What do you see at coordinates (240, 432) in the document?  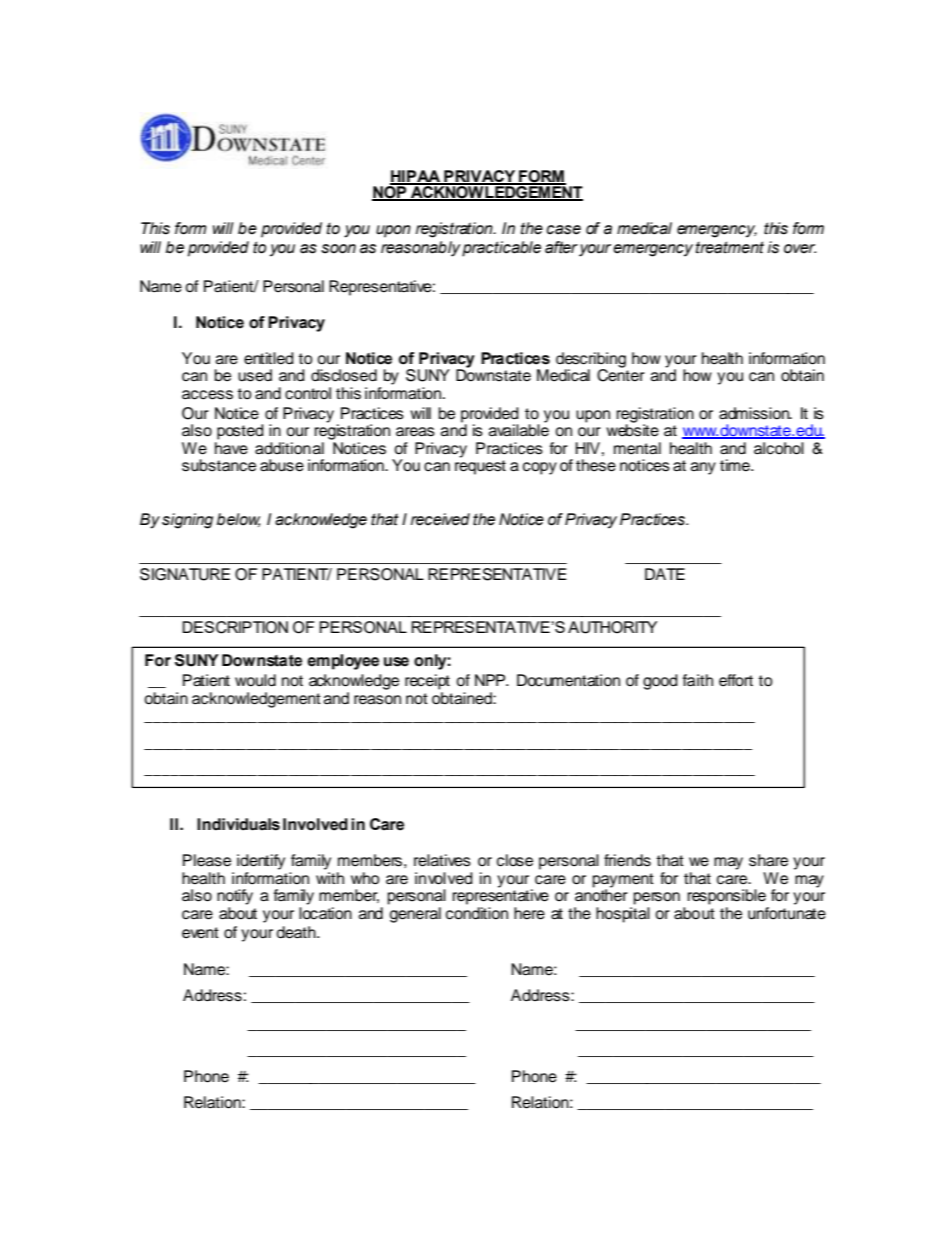 I see `posted` at bounding box center [240, 432].
